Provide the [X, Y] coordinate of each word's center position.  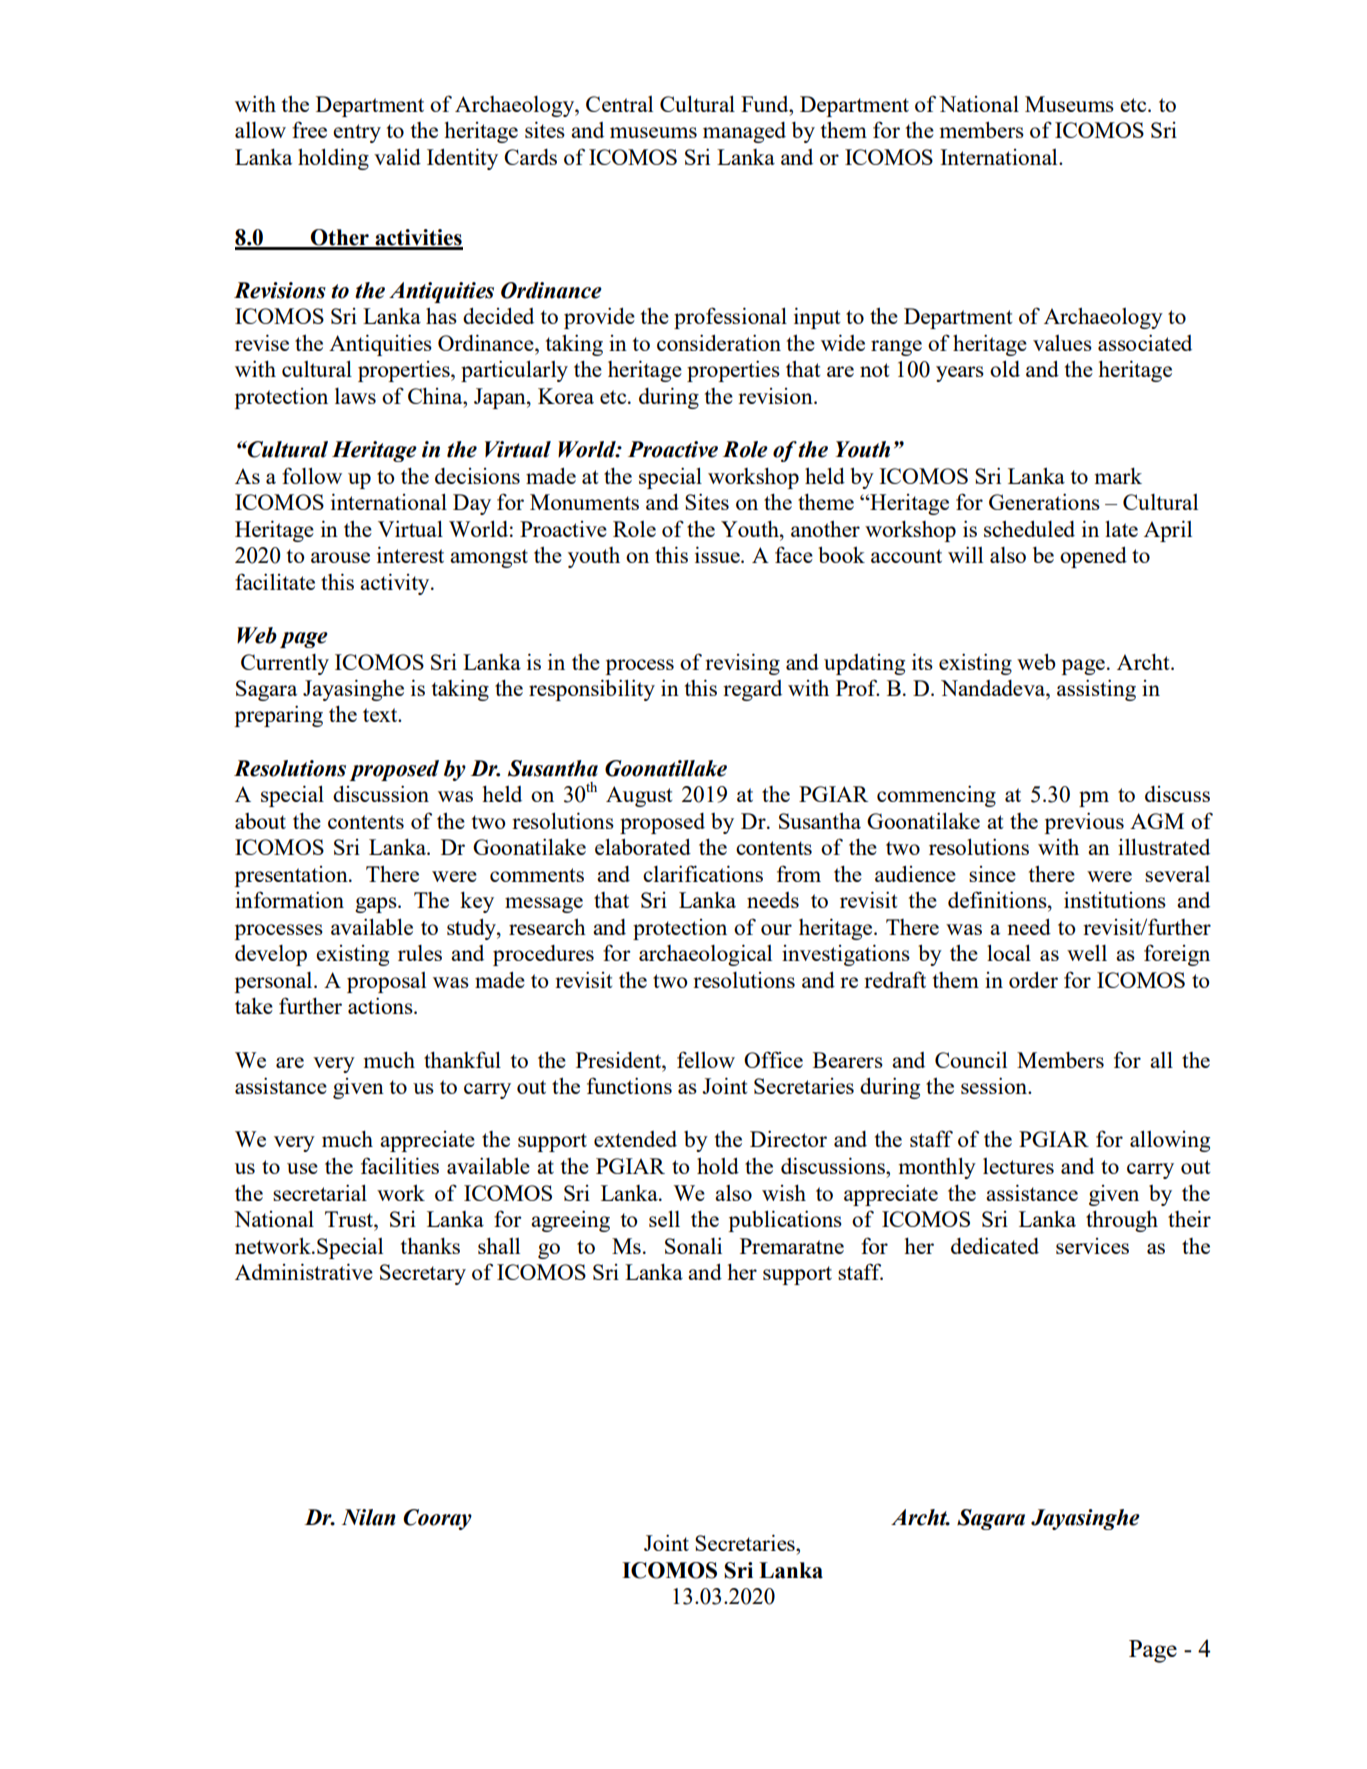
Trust [350, 1219]
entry [357, 133]
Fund [766, 104]
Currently [285, 664]
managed [744, 132]
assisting [1096, 690]
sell [664, 1218]
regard [752, 690]
